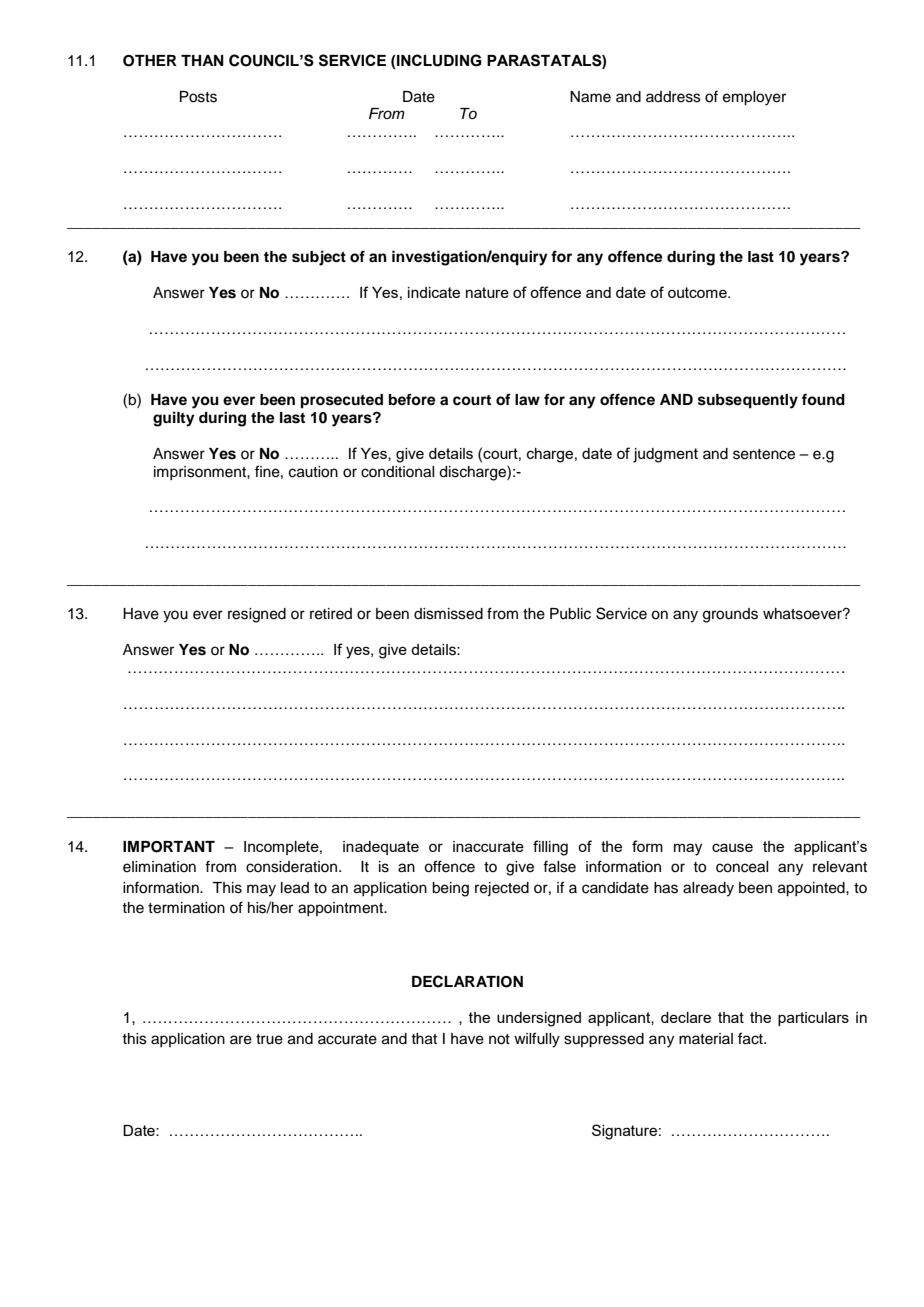 The height and width of the image is (1307, 924). Describe the element at coordinates (198, 97) in the image. I see `Posts` at that location.
